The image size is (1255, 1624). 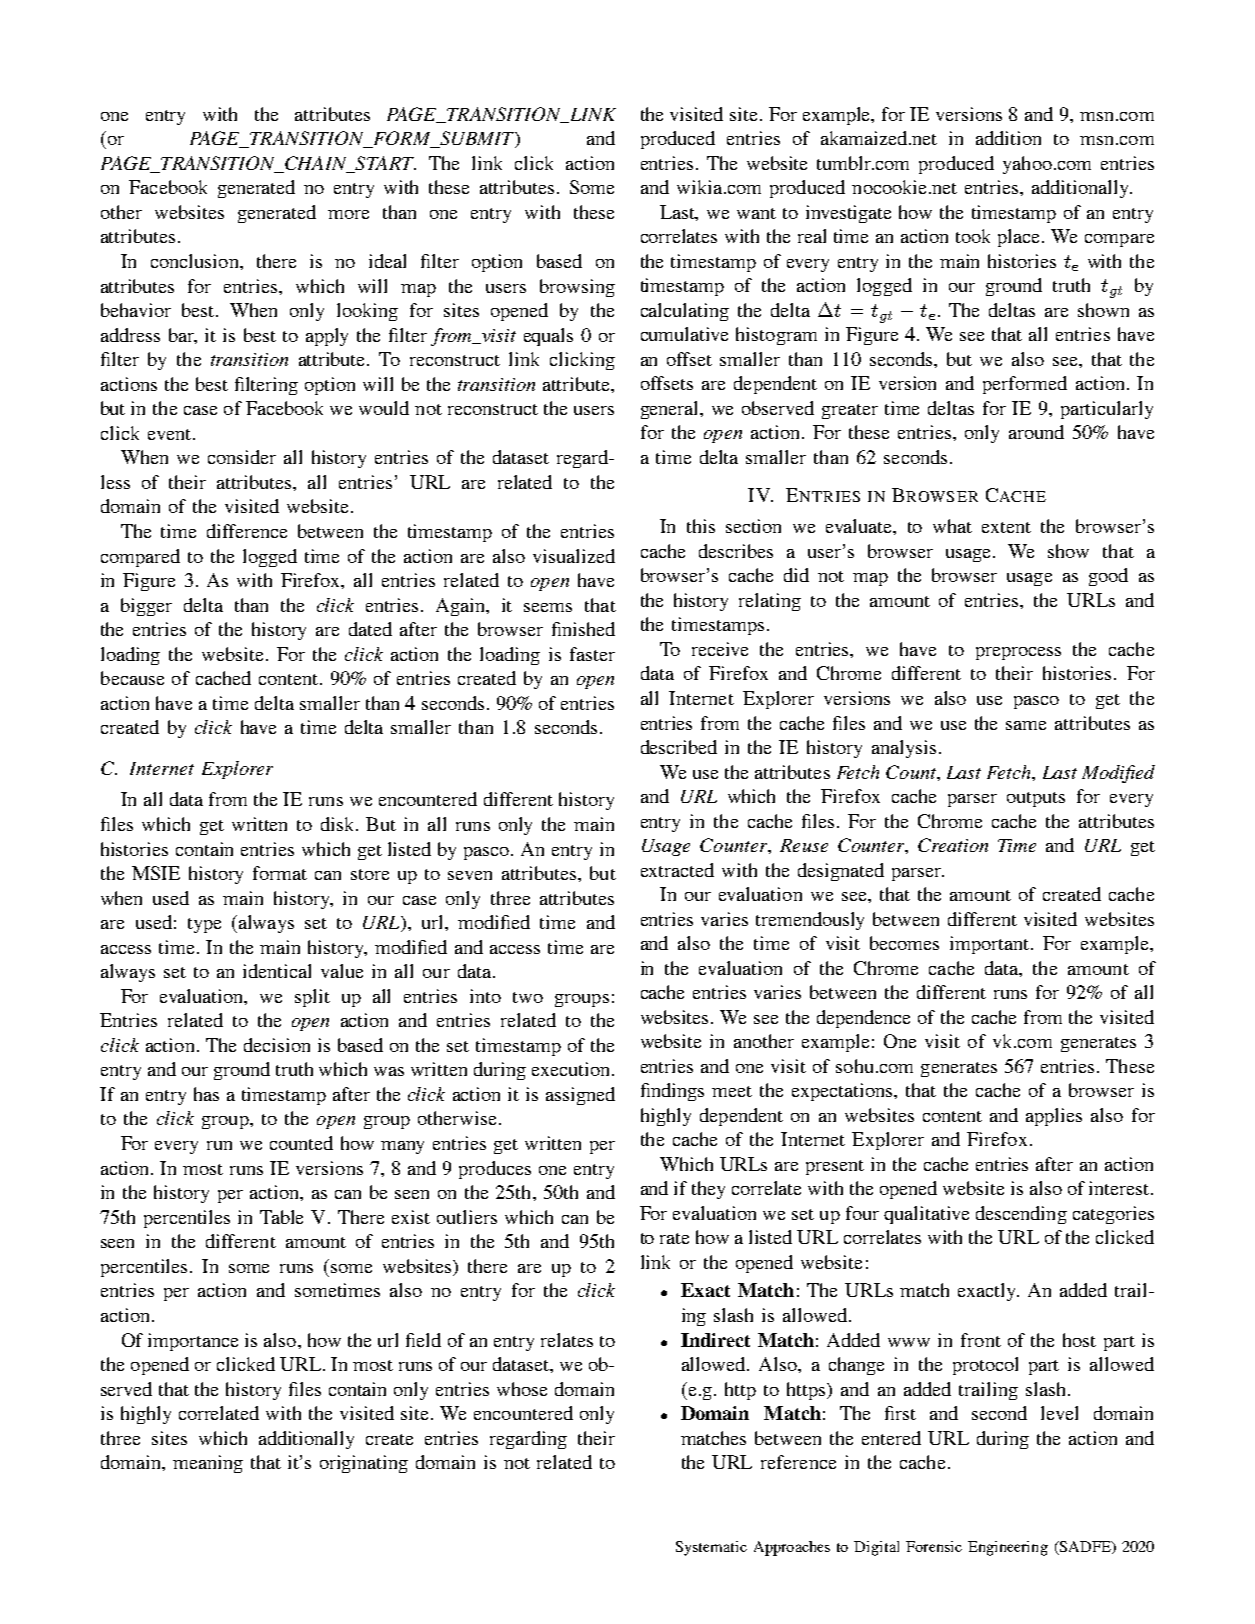 What do you see at coordinates (208, 1464) in the screenshot?
I see `meaning` at bounding box center [208, 1464].
